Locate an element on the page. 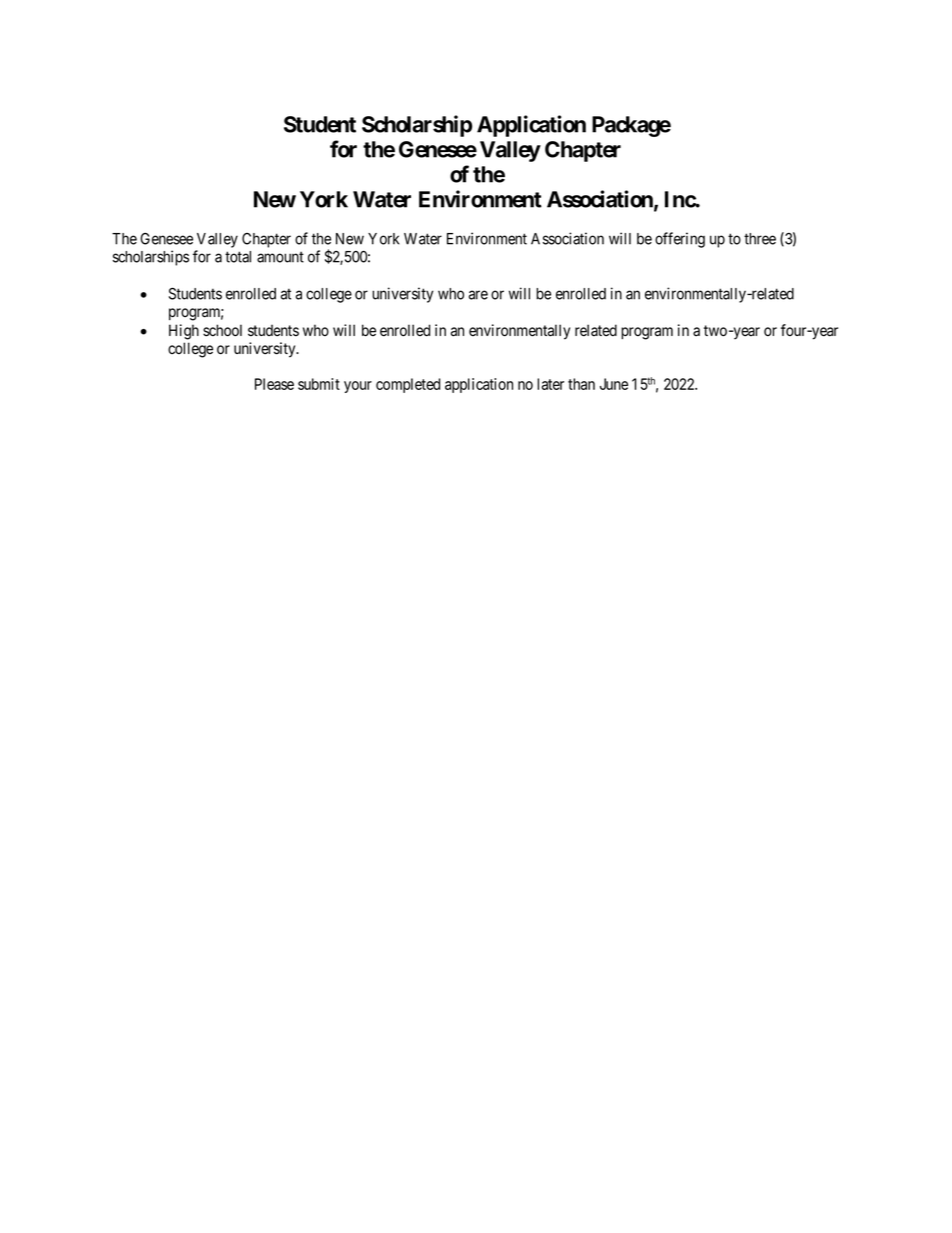 Image resolution: width=952 pixels, height=1233 pixels. offering is located at coordinates (680, 240).
